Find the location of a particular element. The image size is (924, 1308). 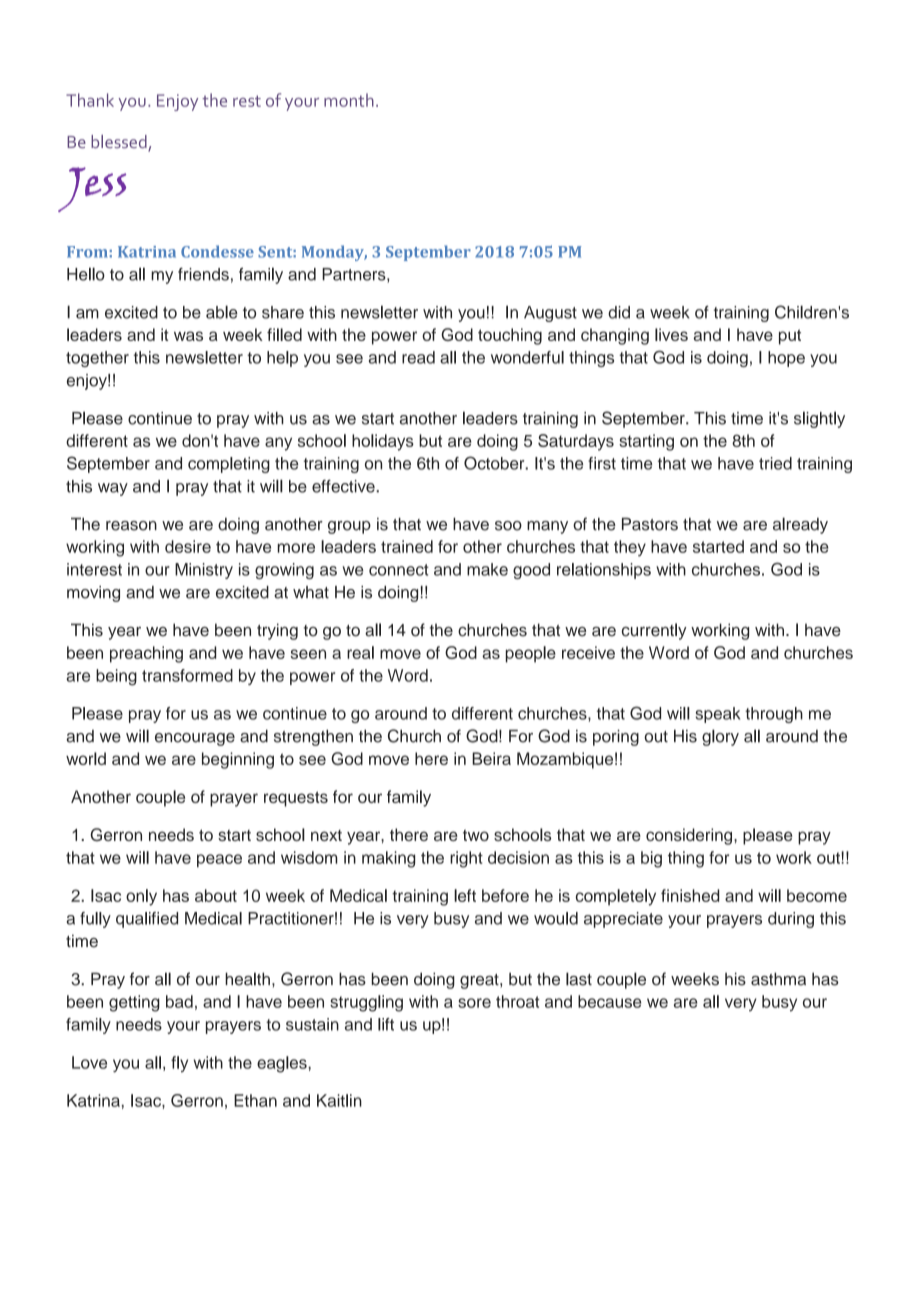

month is located at coordinates (349, 100).
